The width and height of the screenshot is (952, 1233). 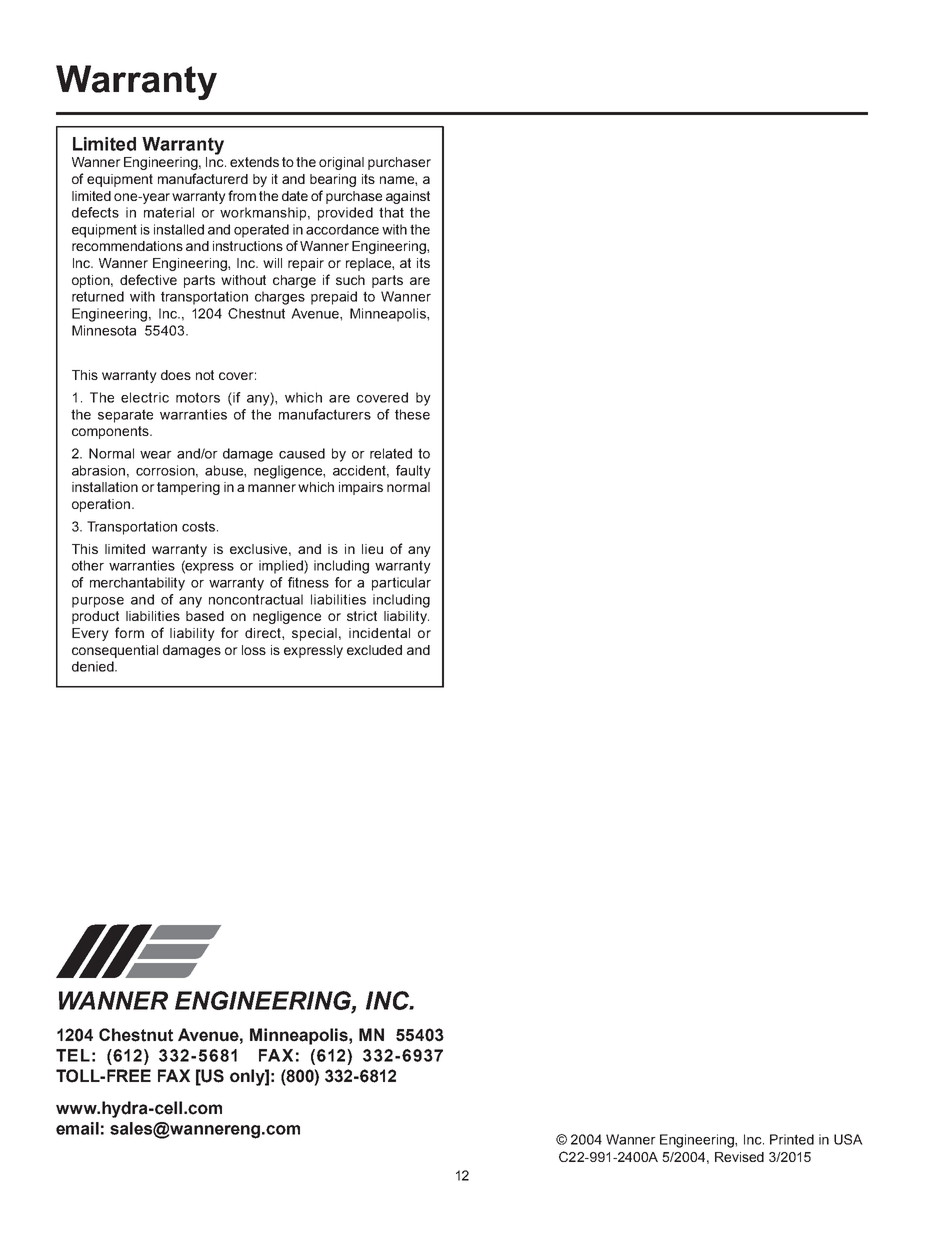 I want to click on Revised, so click(x=739, y=1157).
